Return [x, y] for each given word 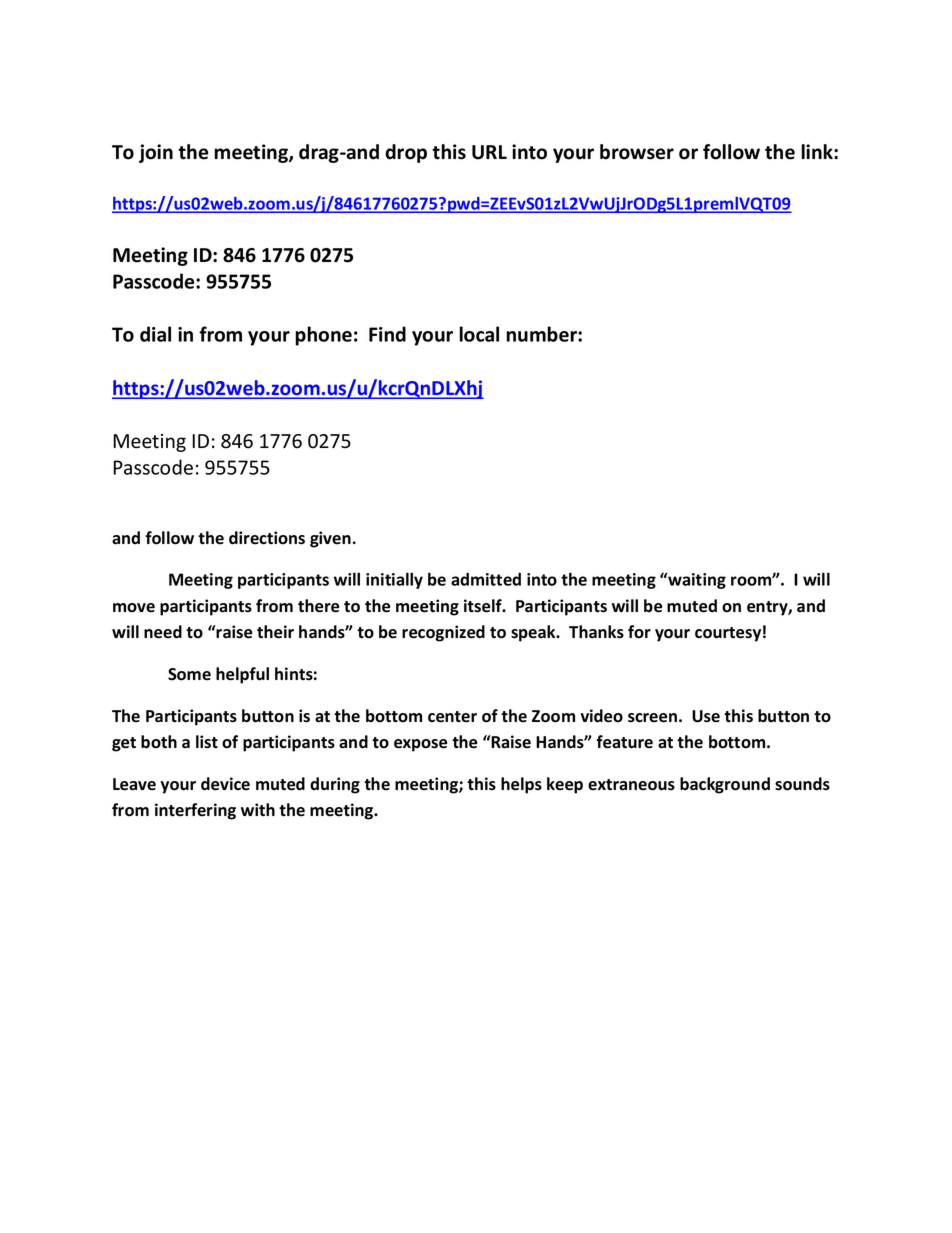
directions [267, 538]
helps [521, 785]
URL [489, 152]
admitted [486, 579]
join [156, 153]
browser [637, 152]
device [225, 784]
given [330, 539]
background [725, 785]
